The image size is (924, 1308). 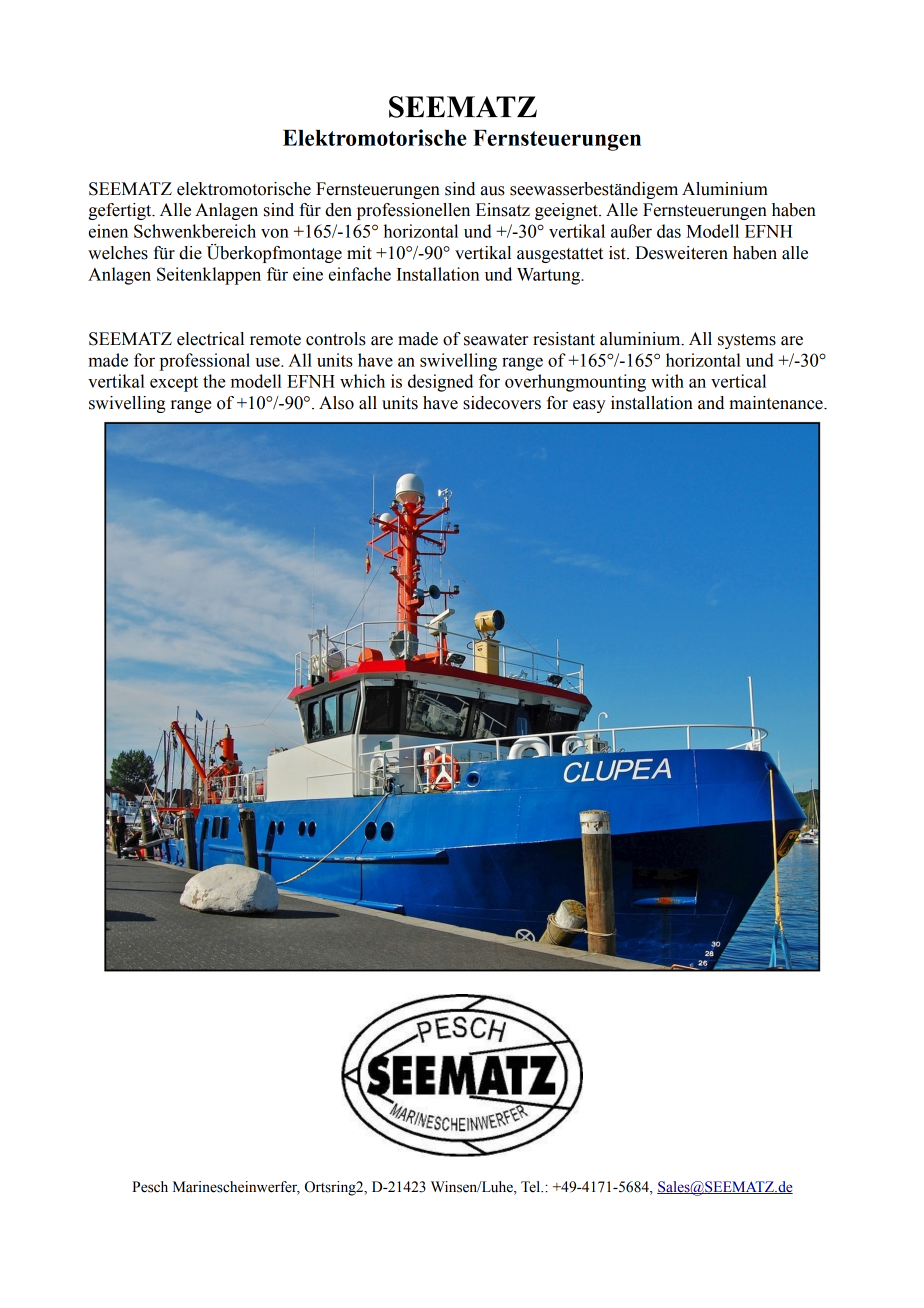 What do you see at coordinates (362, 381) in the page?
I see `which` at bounding box center [362, 381].
